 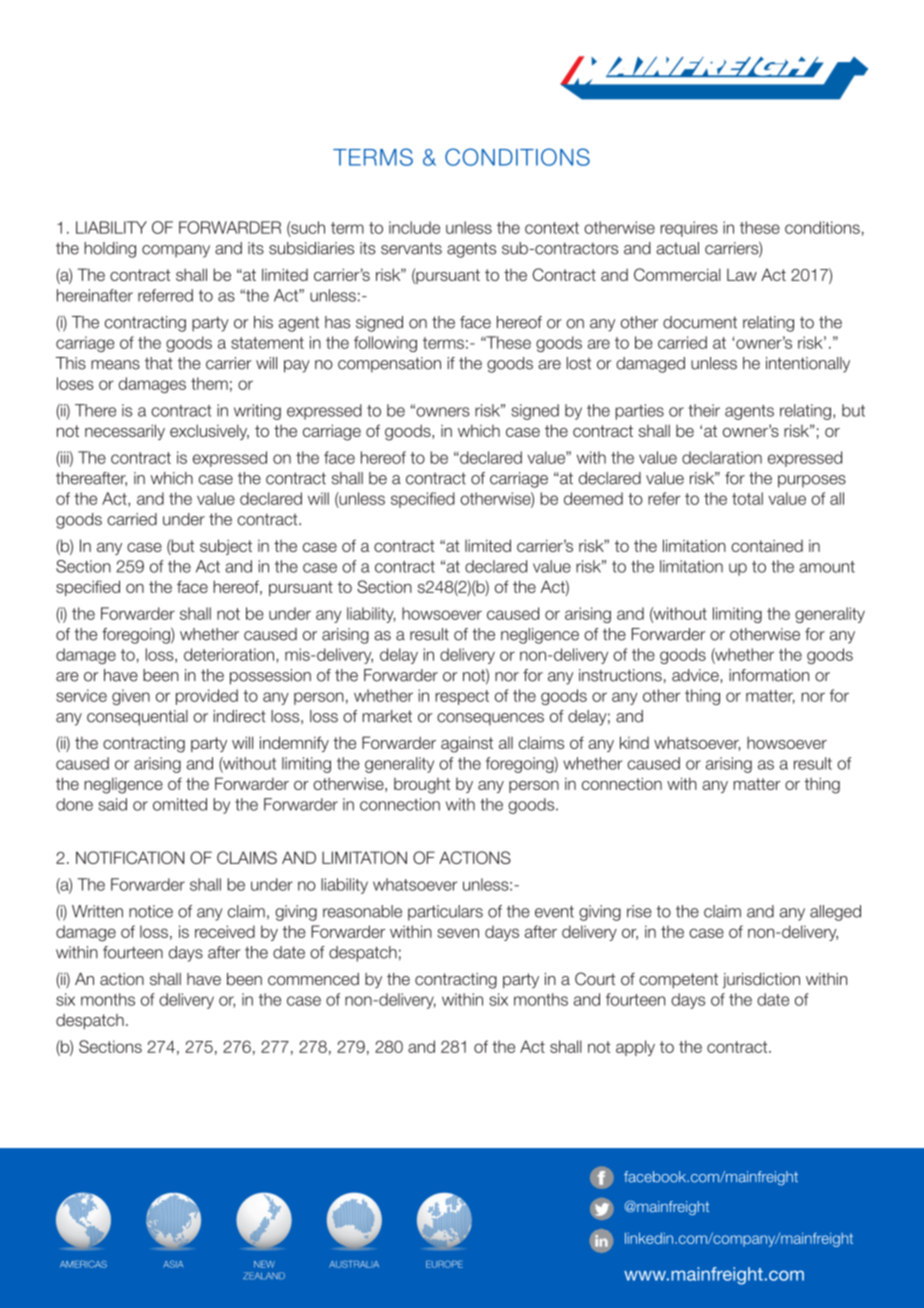 I want to click on contained, so click(x=767, y=546).
